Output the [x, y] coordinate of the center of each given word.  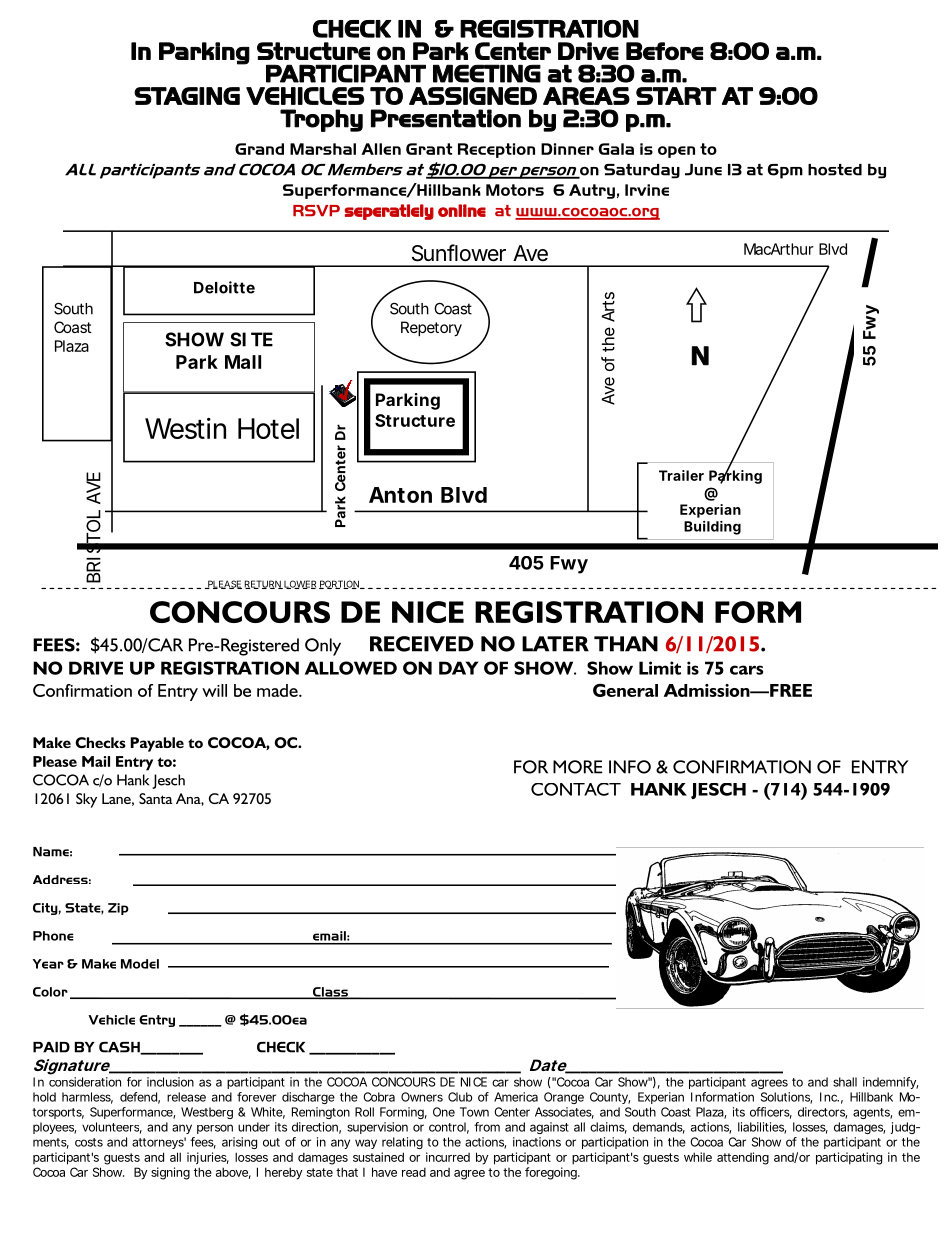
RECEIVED [422, 644]
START [676, 96]
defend [138, 1097]
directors [822, 1113]
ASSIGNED [473, 96]
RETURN [264, 584]
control [447, 1127]
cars [746, 670]
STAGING [187, 96]
